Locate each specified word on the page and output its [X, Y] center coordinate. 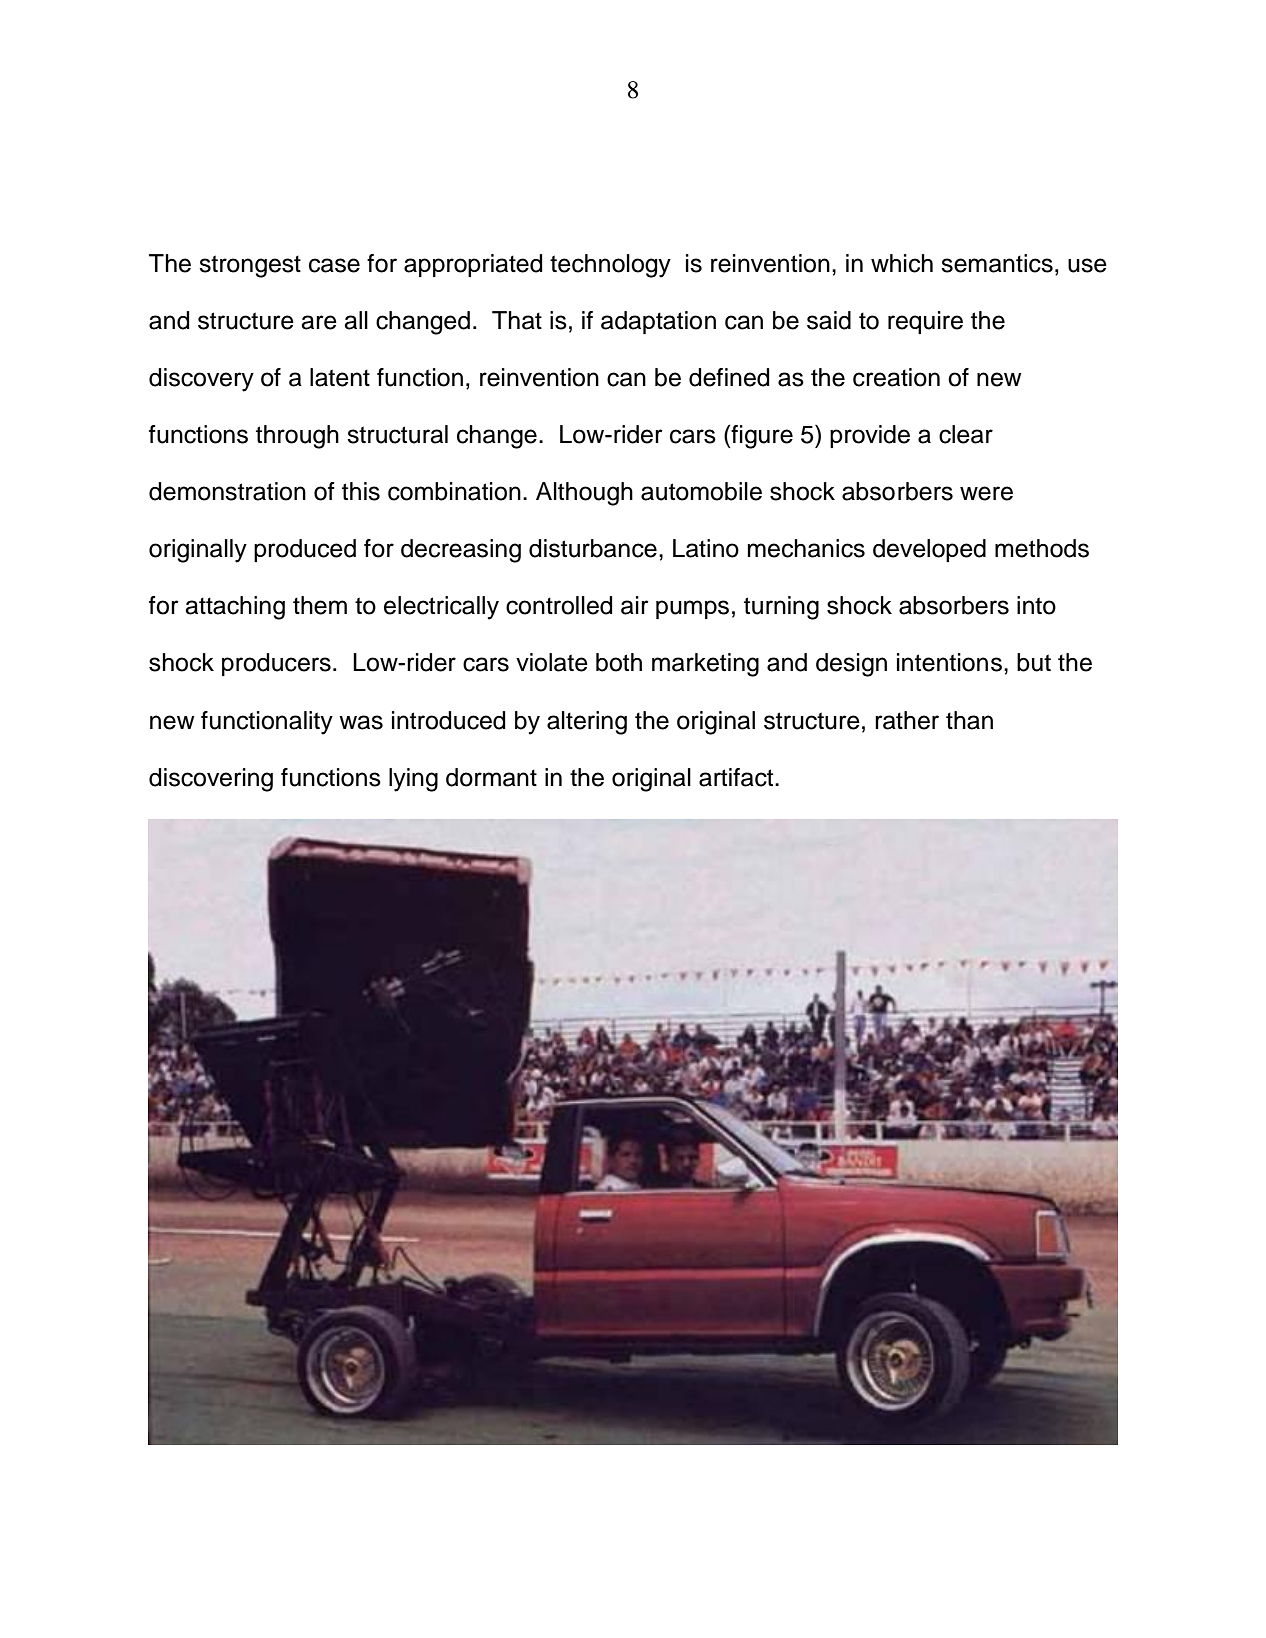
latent [340, 377]
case [334, 265]
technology [610, 266]
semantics [997, 263]
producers [276, 664]
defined [729, 377]
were [986, 493]
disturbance [593, 548]
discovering [211, 780]
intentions [949, 662]
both [619, 662]
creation [896, 377]
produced [305, 550]
